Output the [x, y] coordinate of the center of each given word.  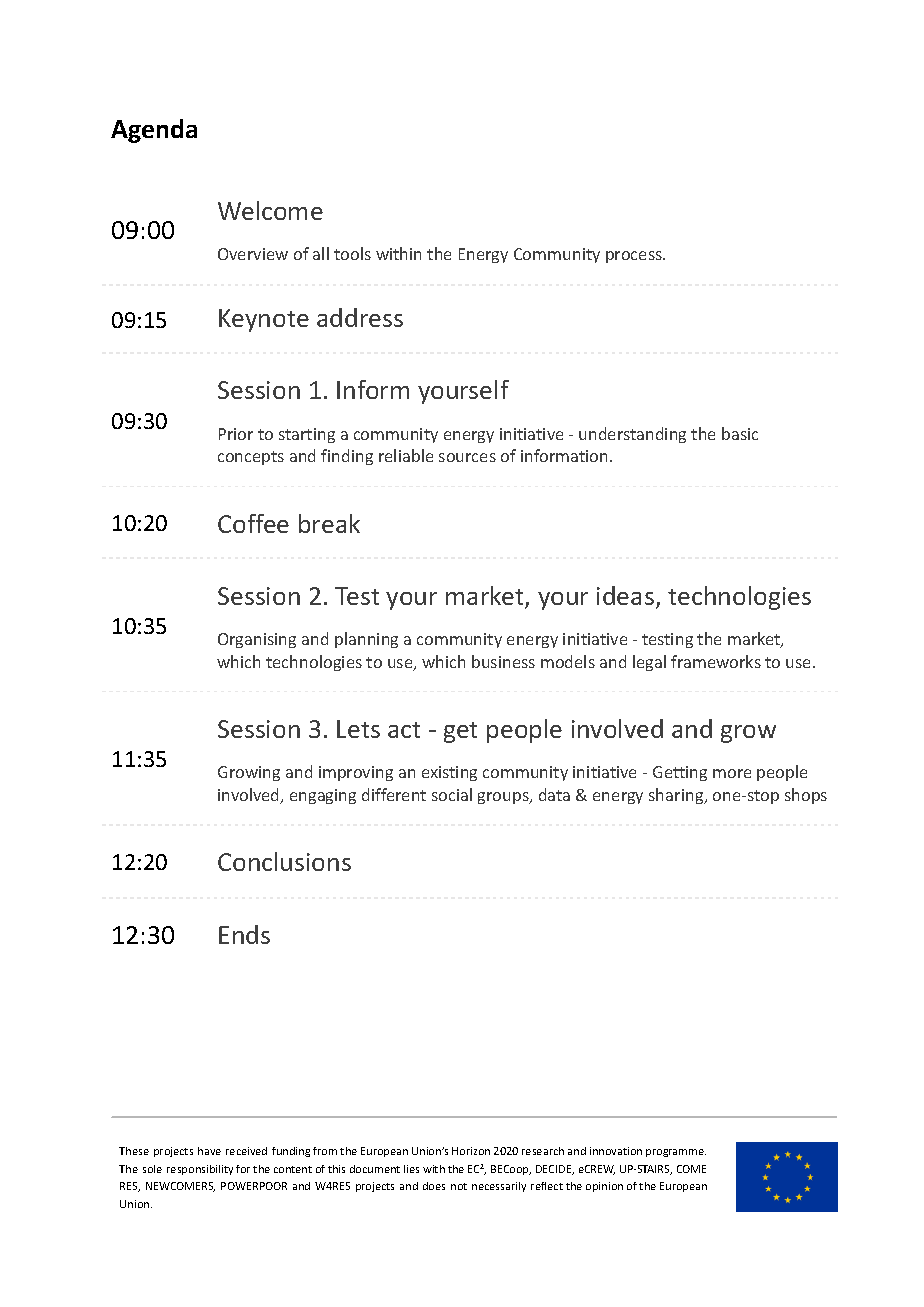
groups [504, 798]
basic [740, 433]
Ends [244, 934]
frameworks [716, 661]
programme [676, 1153]
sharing [677, 796]
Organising [257, 640]
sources [467, 457]
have [209, 1151]
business [503, 661]
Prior [236, 434]
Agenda [154, 131]
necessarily [499, 1187]
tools [352, 253]
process [635, 257]
